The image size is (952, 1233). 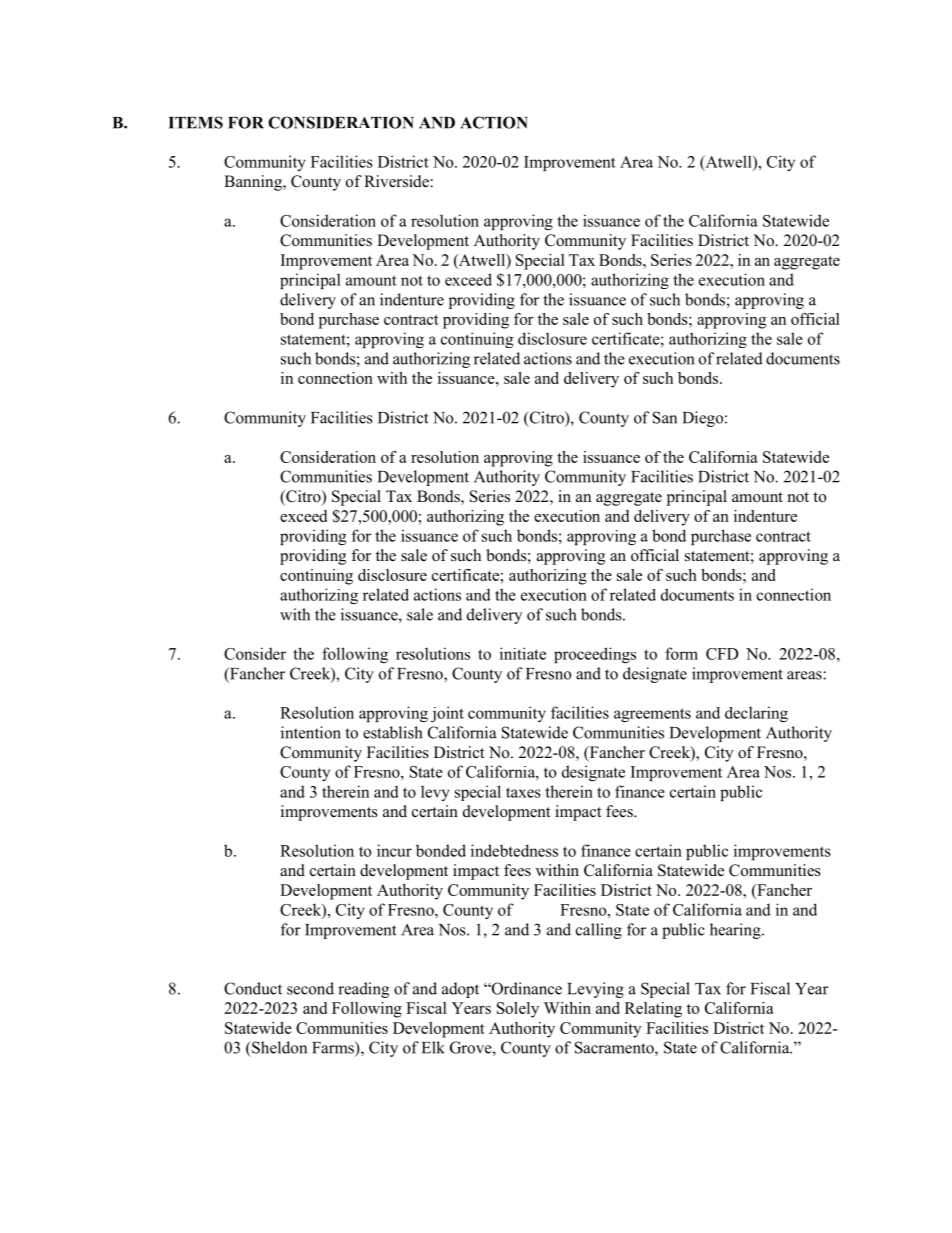 What do you see at coordinates (397, 181) in the screenshot?
I see `Riverside` at bounding box center [397, 181].
